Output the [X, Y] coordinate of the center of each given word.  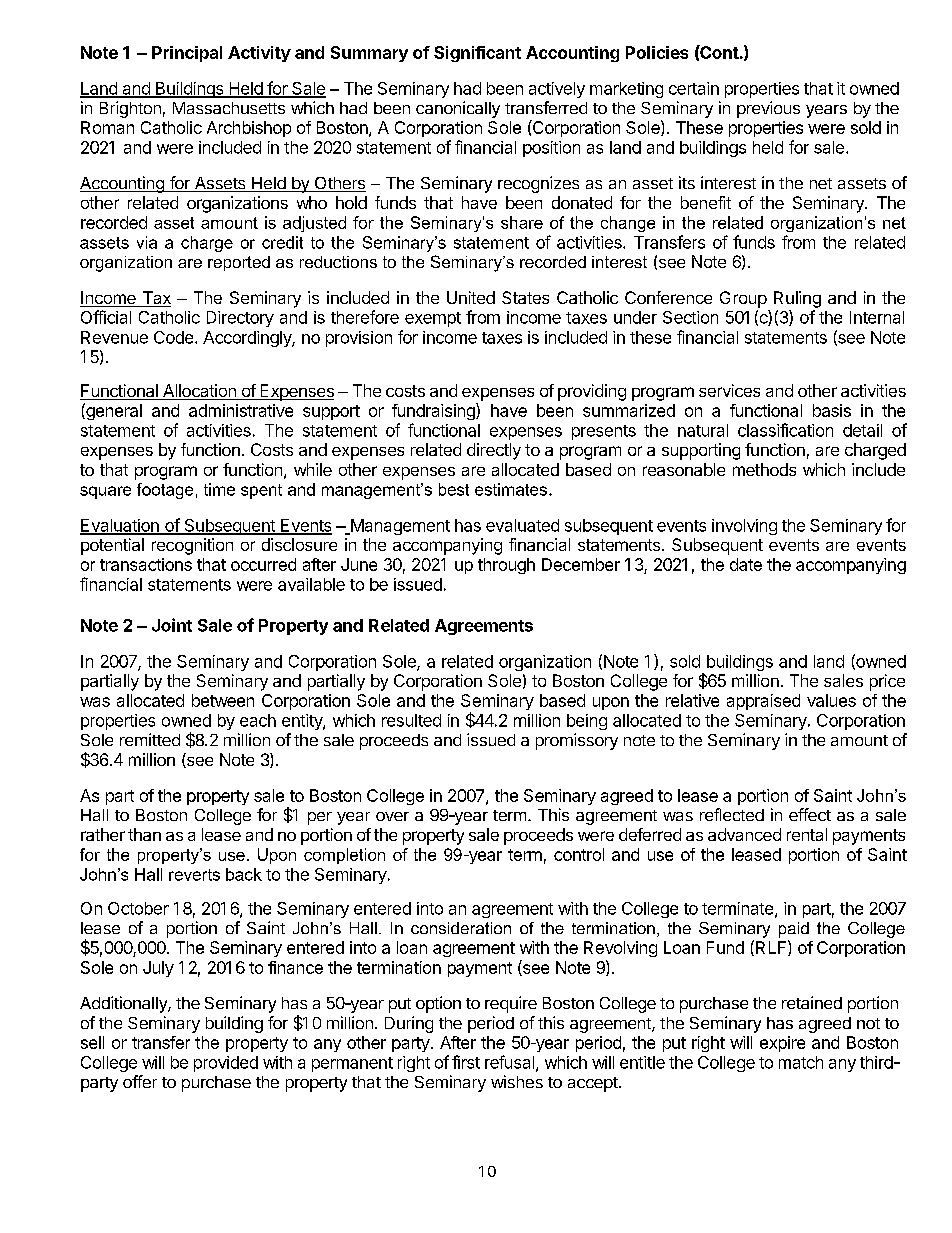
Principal [187, 54]
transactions [146, 564]
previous [768, 109]
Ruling [797, 299]
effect [810, 814]
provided [226, 1064]
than [144, 834]
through [506, 566]
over [392, 816]
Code [175, 337]
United [471, 297]
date [746, 564]
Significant [477, 54]
